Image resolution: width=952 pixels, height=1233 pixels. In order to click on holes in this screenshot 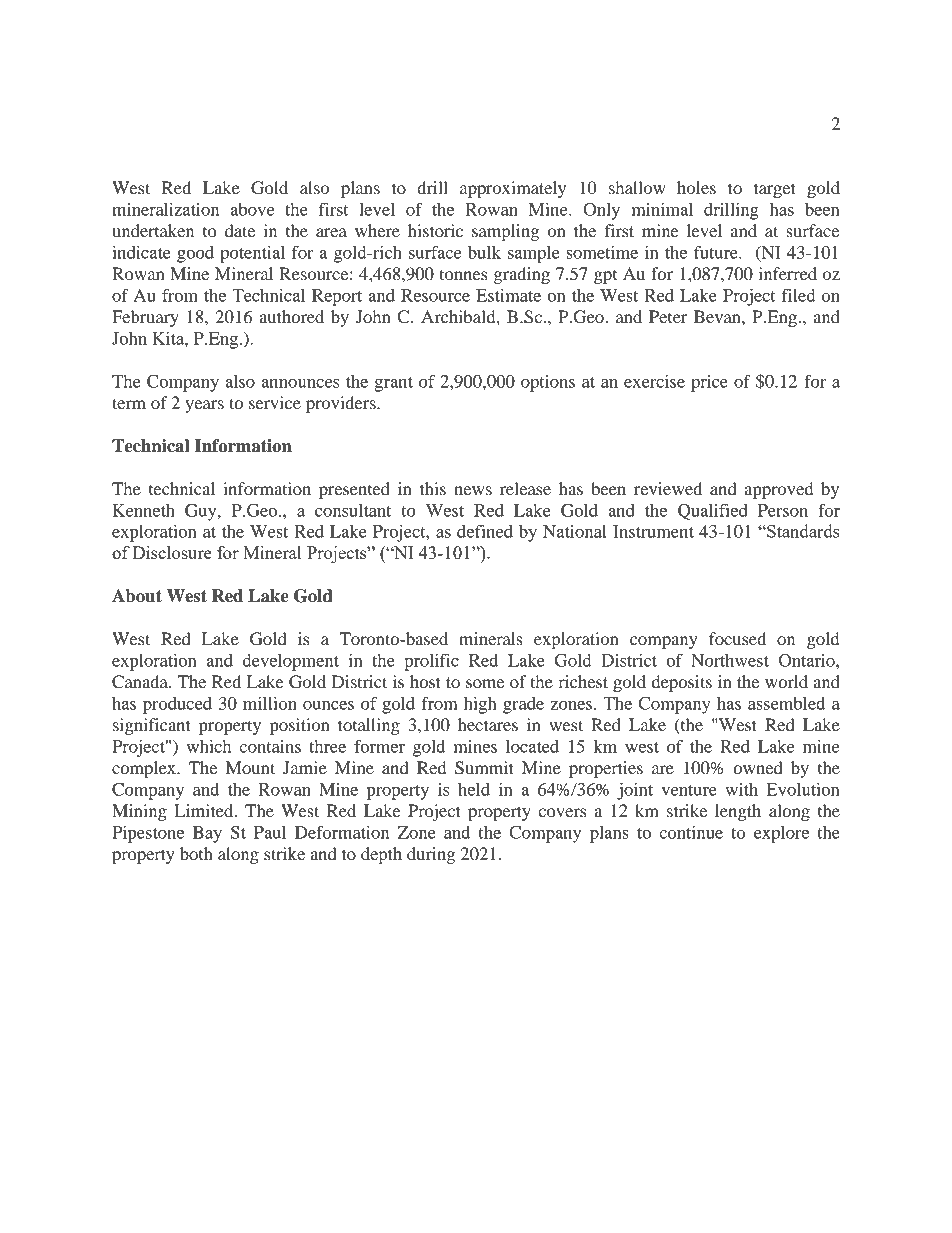, I will do `click(696, 187)`.
